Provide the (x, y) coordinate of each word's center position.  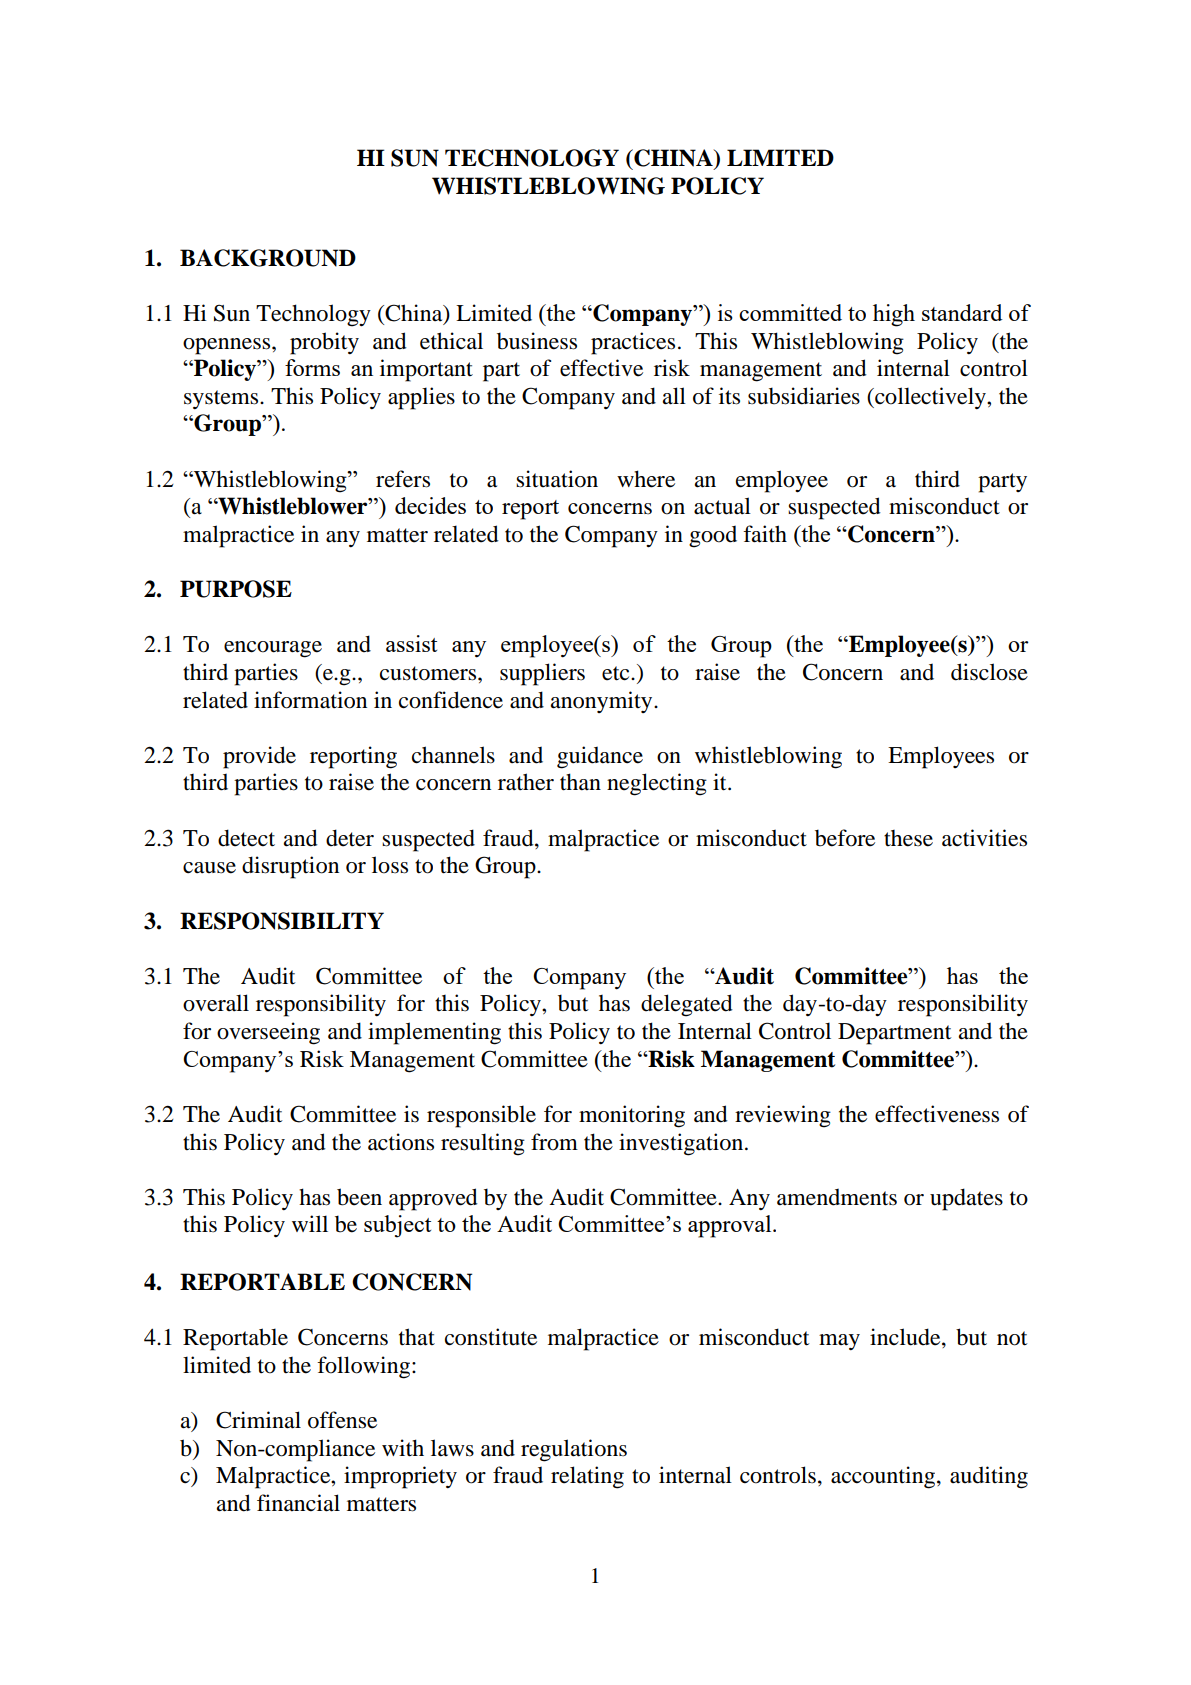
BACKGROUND (268, 258)
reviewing (783, 1116)
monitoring (632, 1116)
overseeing (268, 1033)
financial (298, 1503)
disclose (989, 672)
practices (633, 343)
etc (617, 673)
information (310, 700)
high (894, 315)
